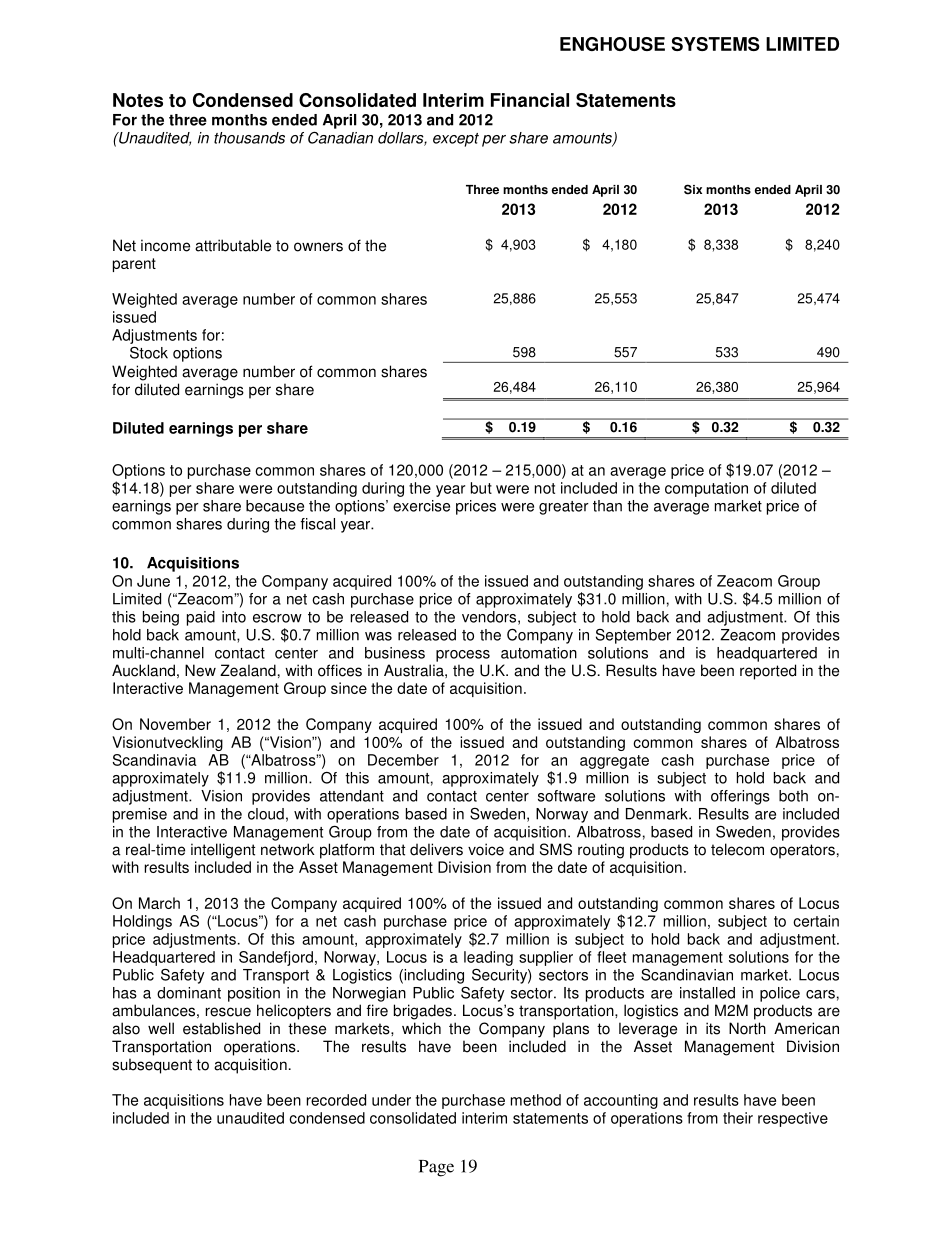 The width and height of the image is (952, 1233). What do you see at coordinates (740, 797) in the image?
I see `offerings` at bounding box center [740, 797].
